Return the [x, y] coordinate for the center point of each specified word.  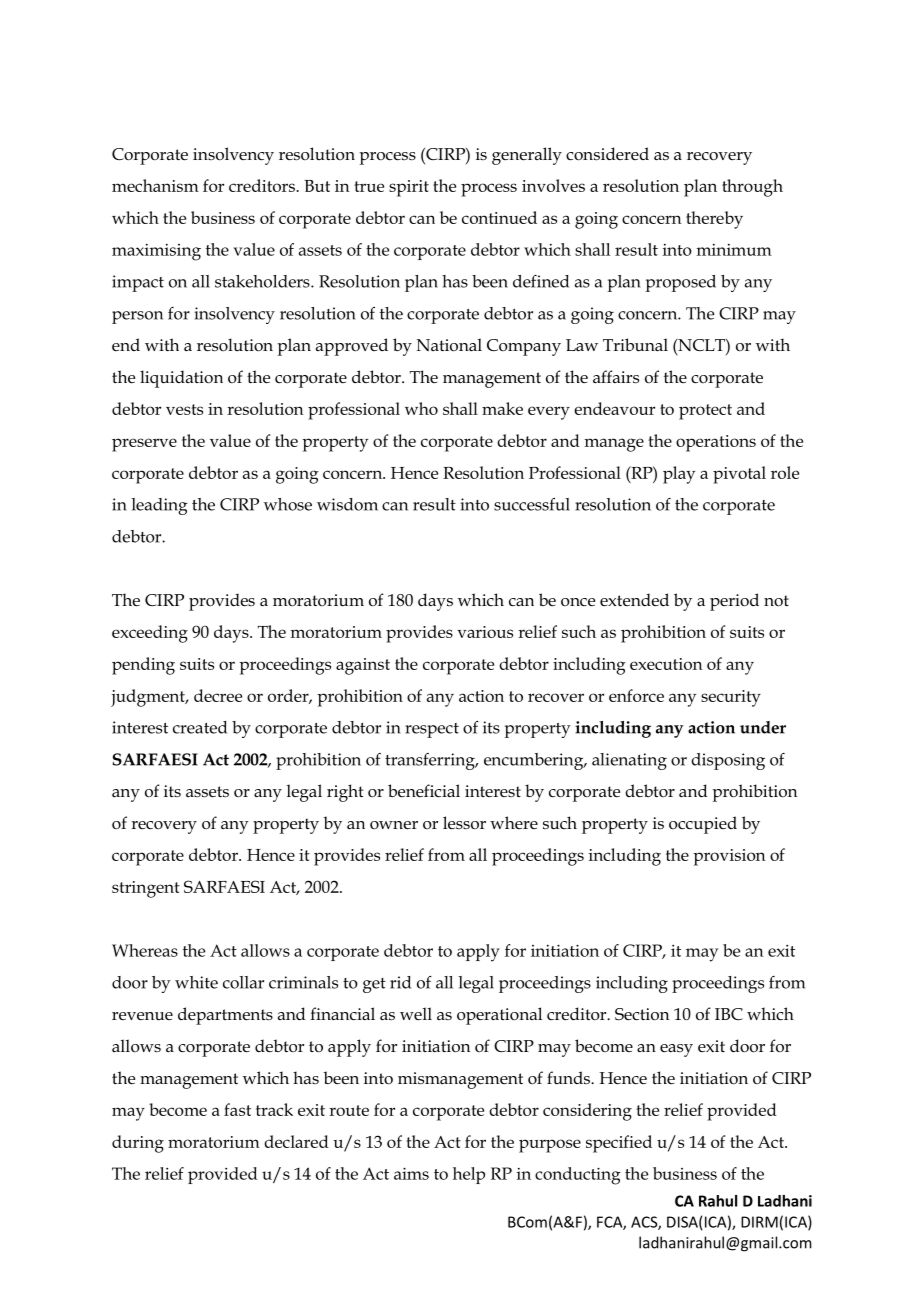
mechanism [155, 185]
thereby [714, 220]
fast [237, 1109]
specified [619, 1144]
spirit [409, 188]
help [469, 1175]
